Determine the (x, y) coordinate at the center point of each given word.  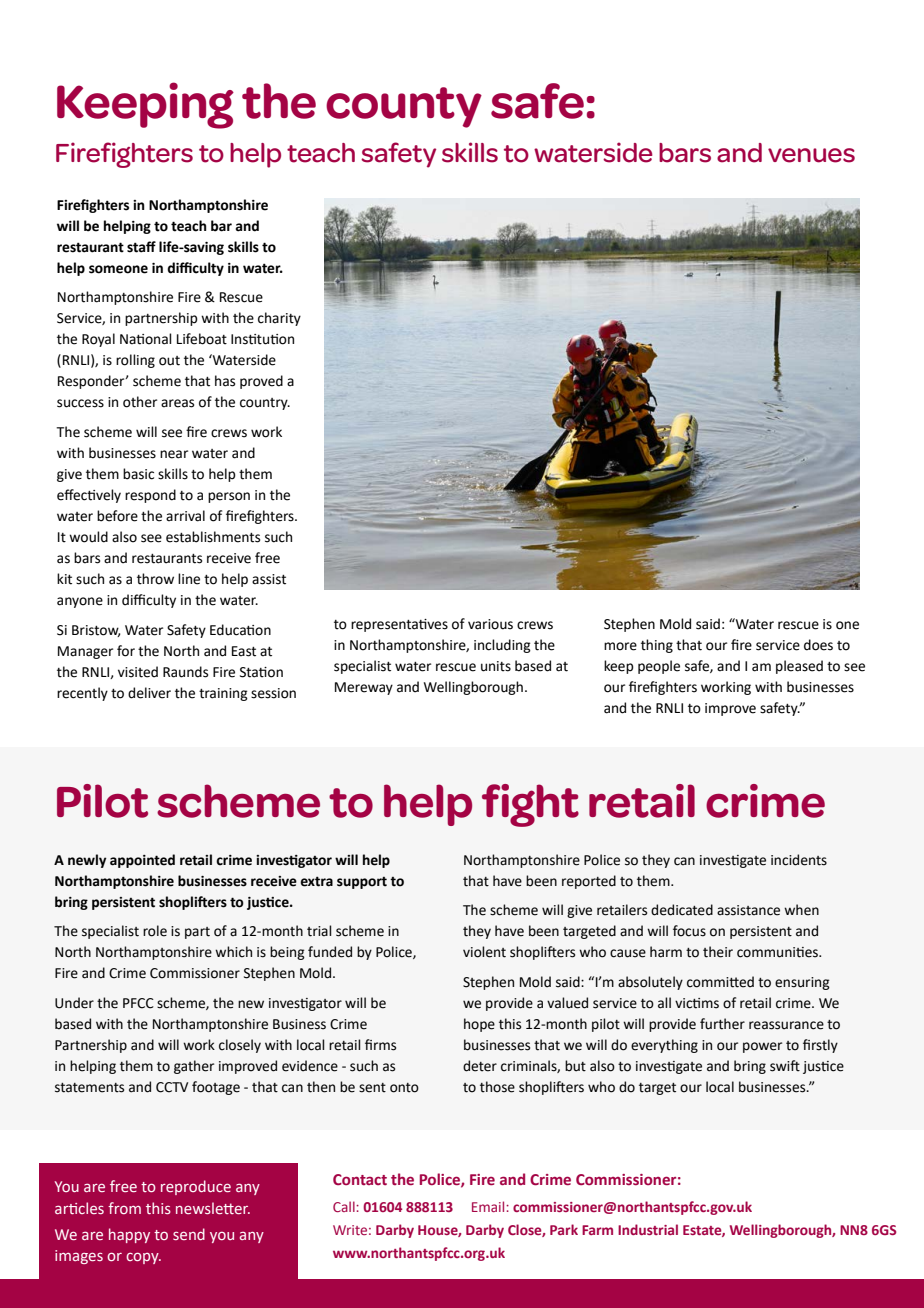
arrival (185, 516)
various (490, 624)
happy (129, 1235)
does (818, 645)
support (362, 883)
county (404, 107)
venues (811, 155)
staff (141, 247)
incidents (799, 860)
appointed (142, 861)
